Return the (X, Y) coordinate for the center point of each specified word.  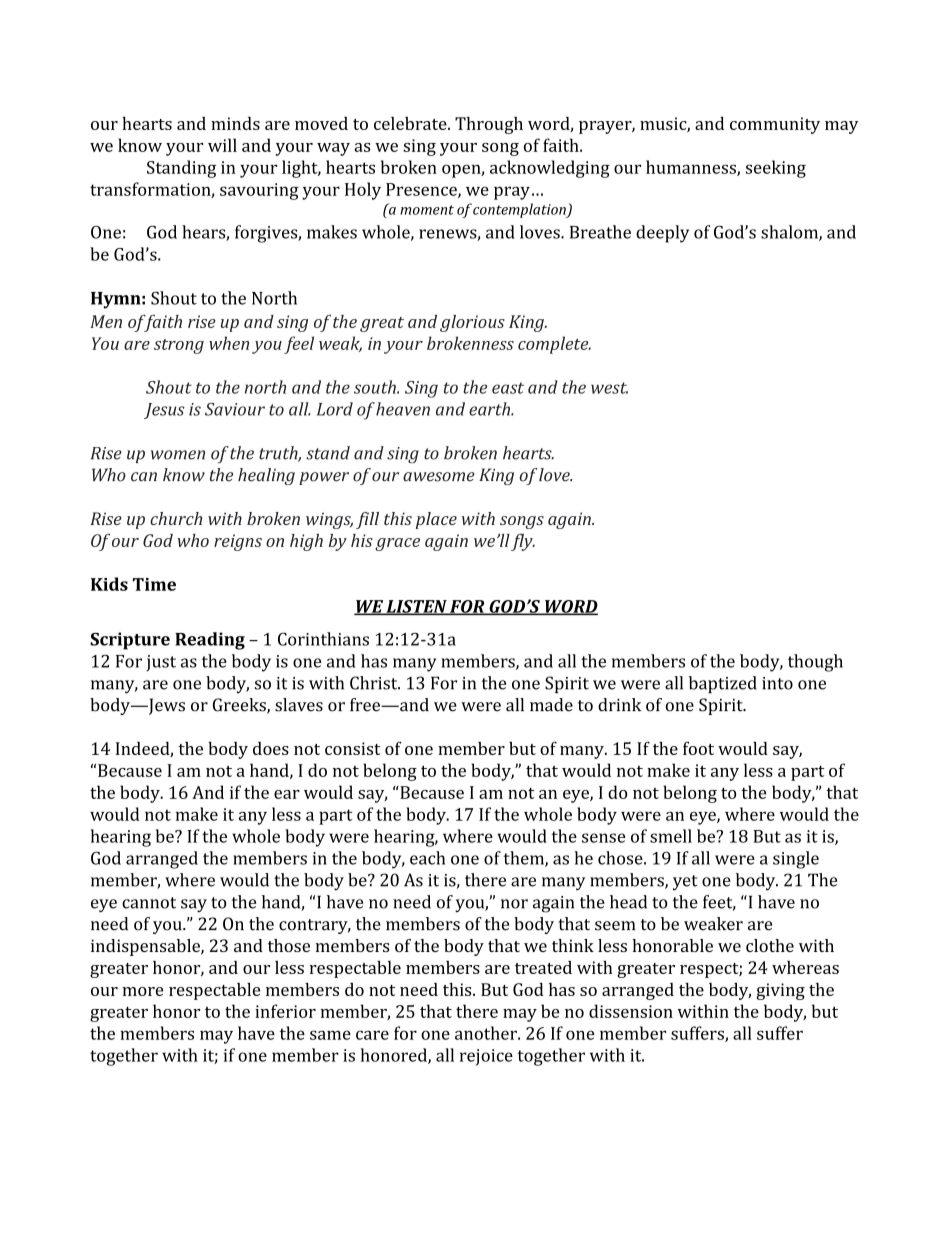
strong (179, 346)
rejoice (486, 1057)
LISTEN (416, 607)
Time (154, 584)
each (427, 858)
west (609, 388)
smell (671, 836)
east (508, 388)
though (815, 663)
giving (780, 991)
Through (489, 125)
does (271, 748)
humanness (692, 168)
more (142, 991)
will (222, 145)
